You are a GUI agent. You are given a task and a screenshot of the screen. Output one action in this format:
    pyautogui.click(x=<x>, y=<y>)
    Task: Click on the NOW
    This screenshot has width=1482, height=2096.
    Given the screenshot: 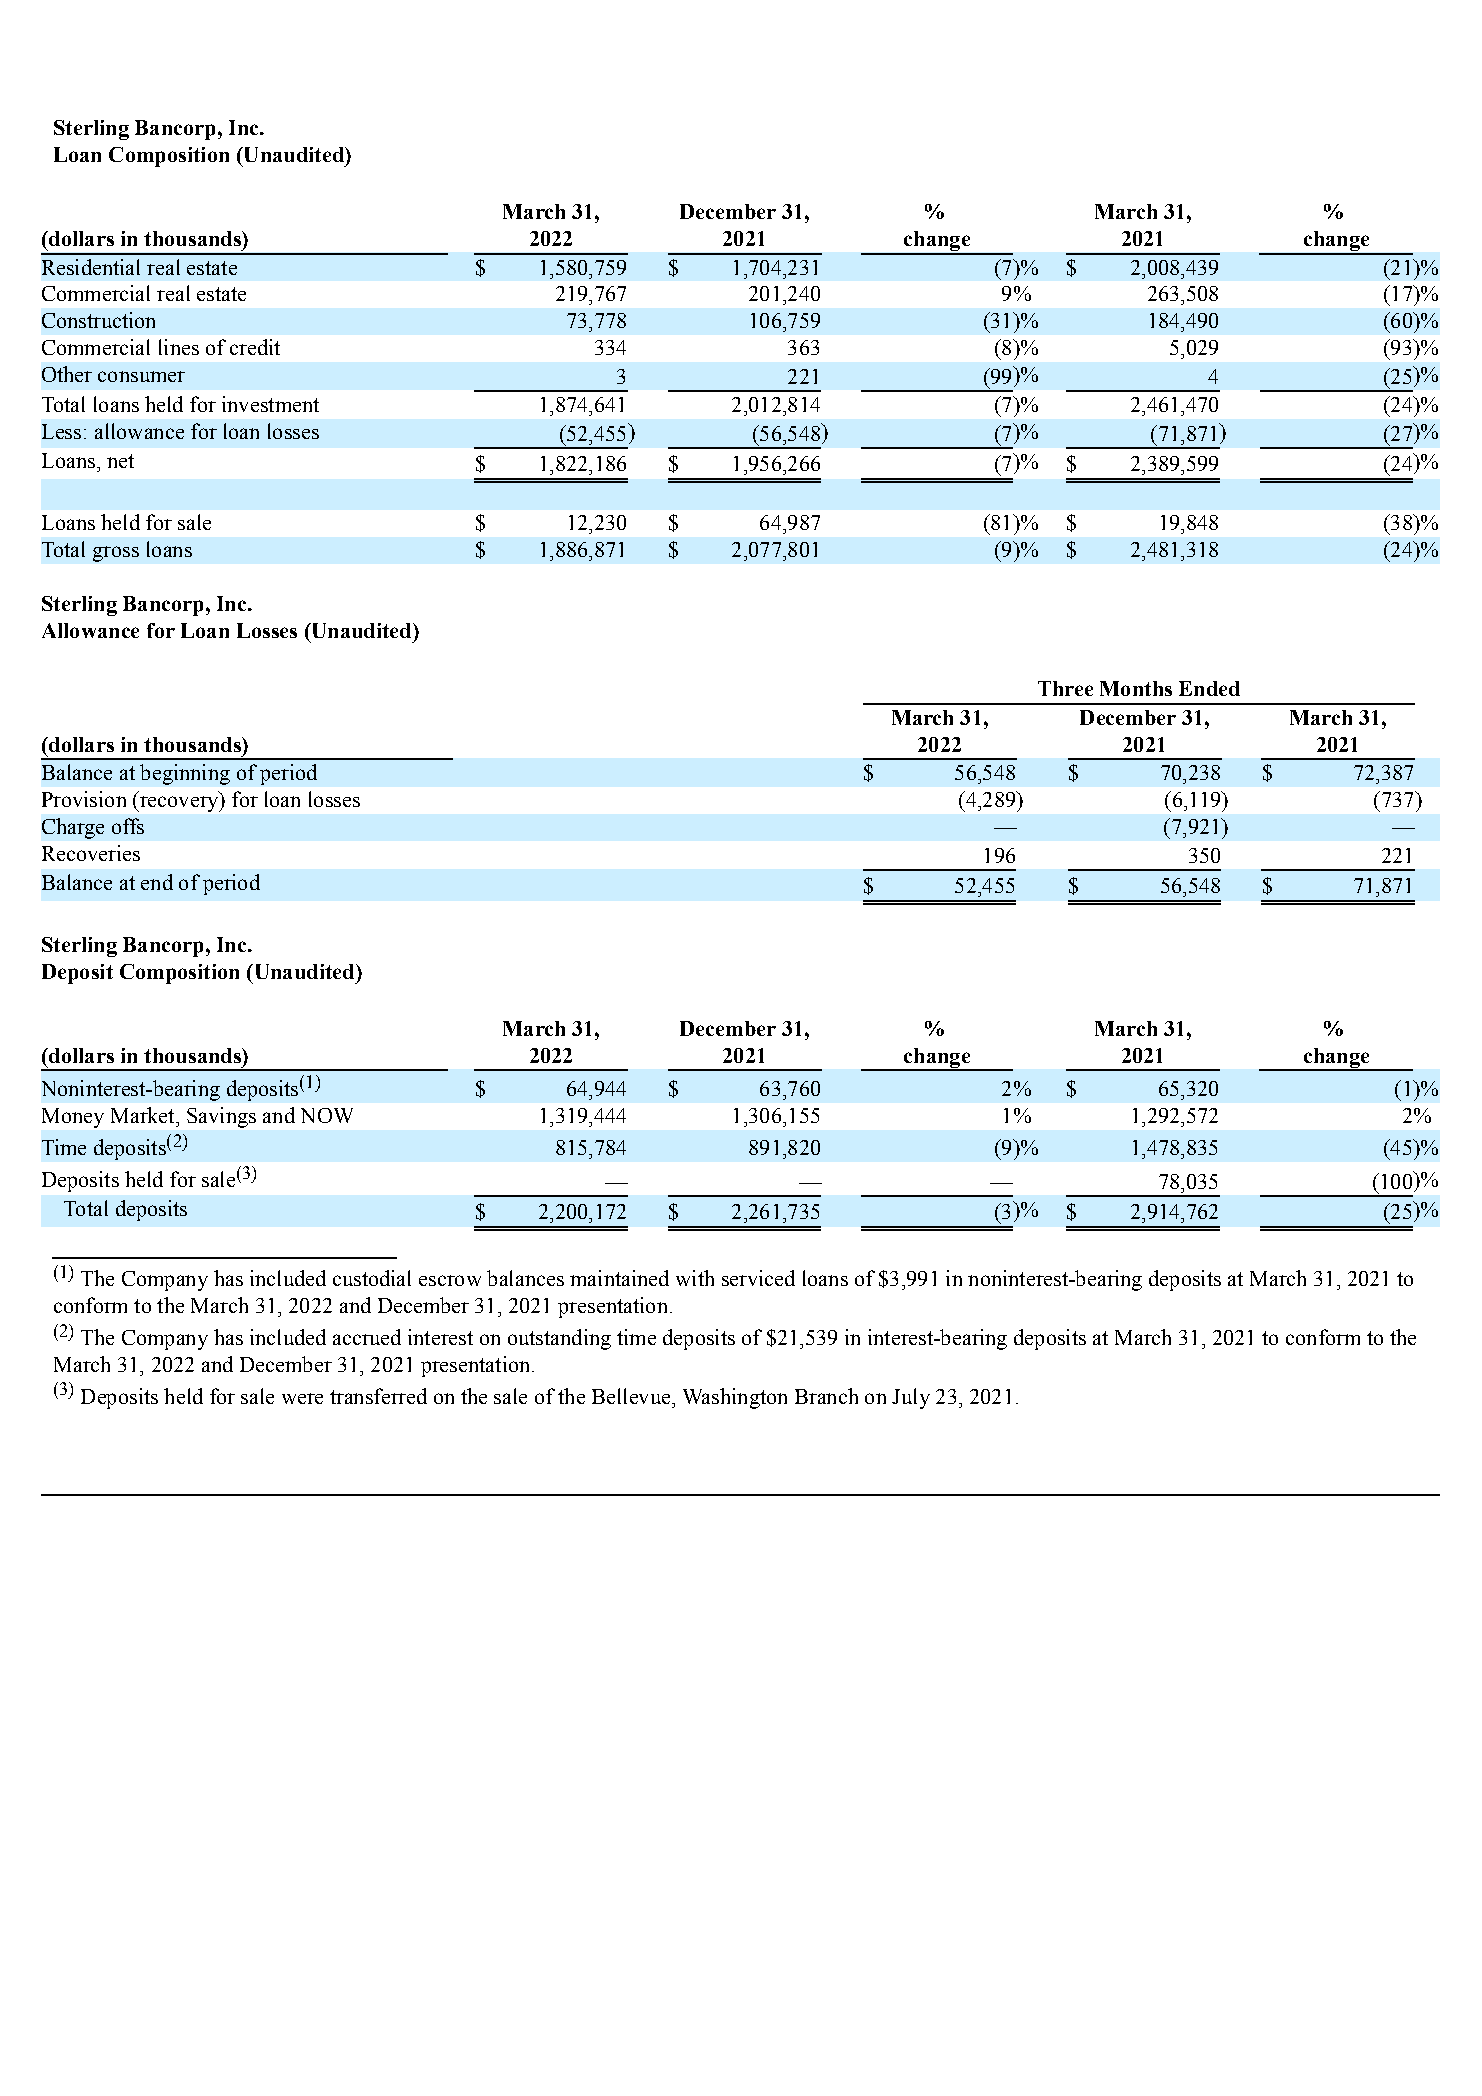 What is the action you would take?
    pyautogui.click(x=327, y=1115)
